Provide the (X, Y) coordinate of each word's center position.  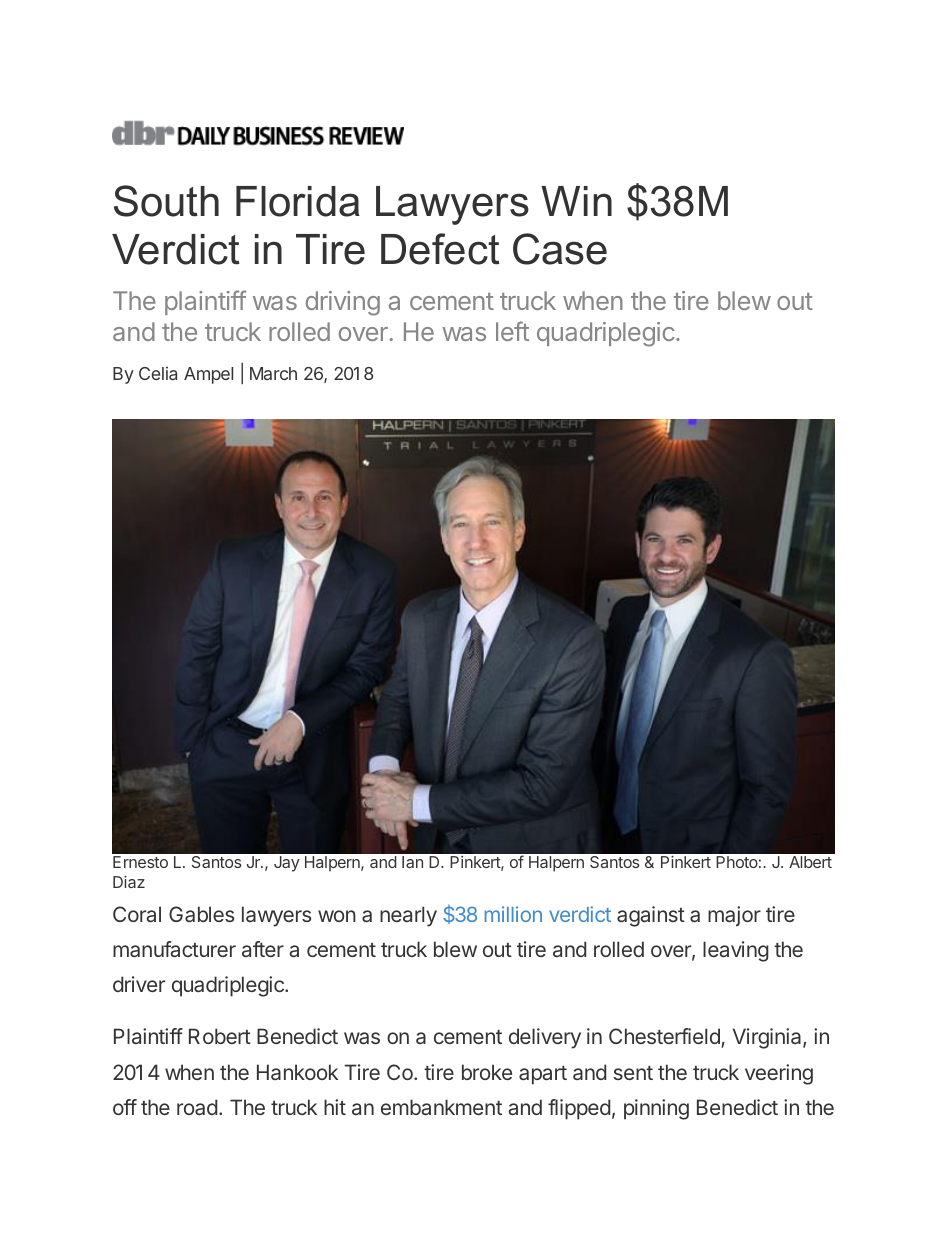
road (197, 1107)
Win (576, 201)
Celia (158, 373)
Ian (412, 862)
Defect (440, 249)
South (166, 201)
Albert (810, 862)
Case (560, 249)
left (512, 331)
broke (487, 1072)
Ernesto (140, 862)
